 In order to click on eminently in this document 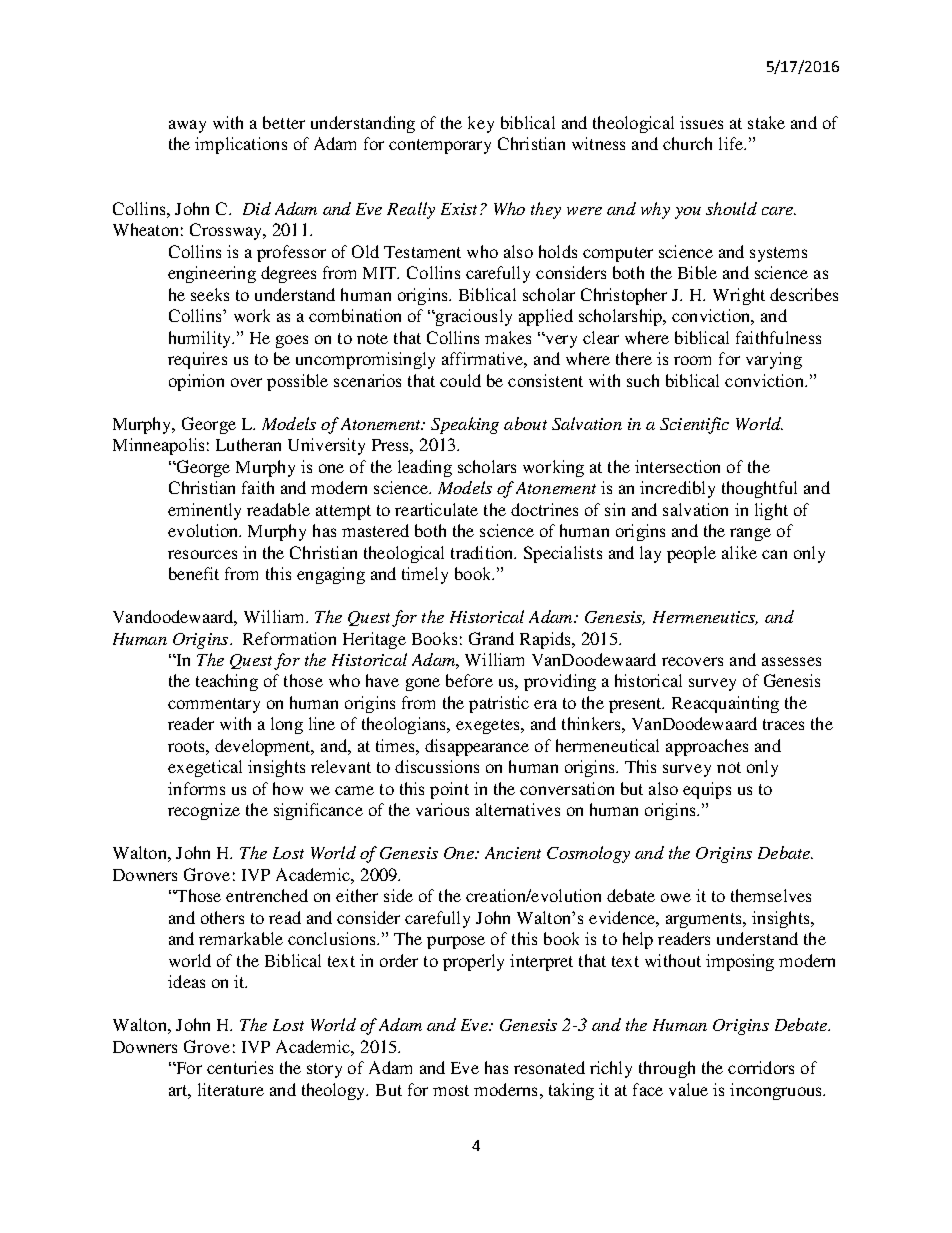, I will do `click(204, 511)`.
